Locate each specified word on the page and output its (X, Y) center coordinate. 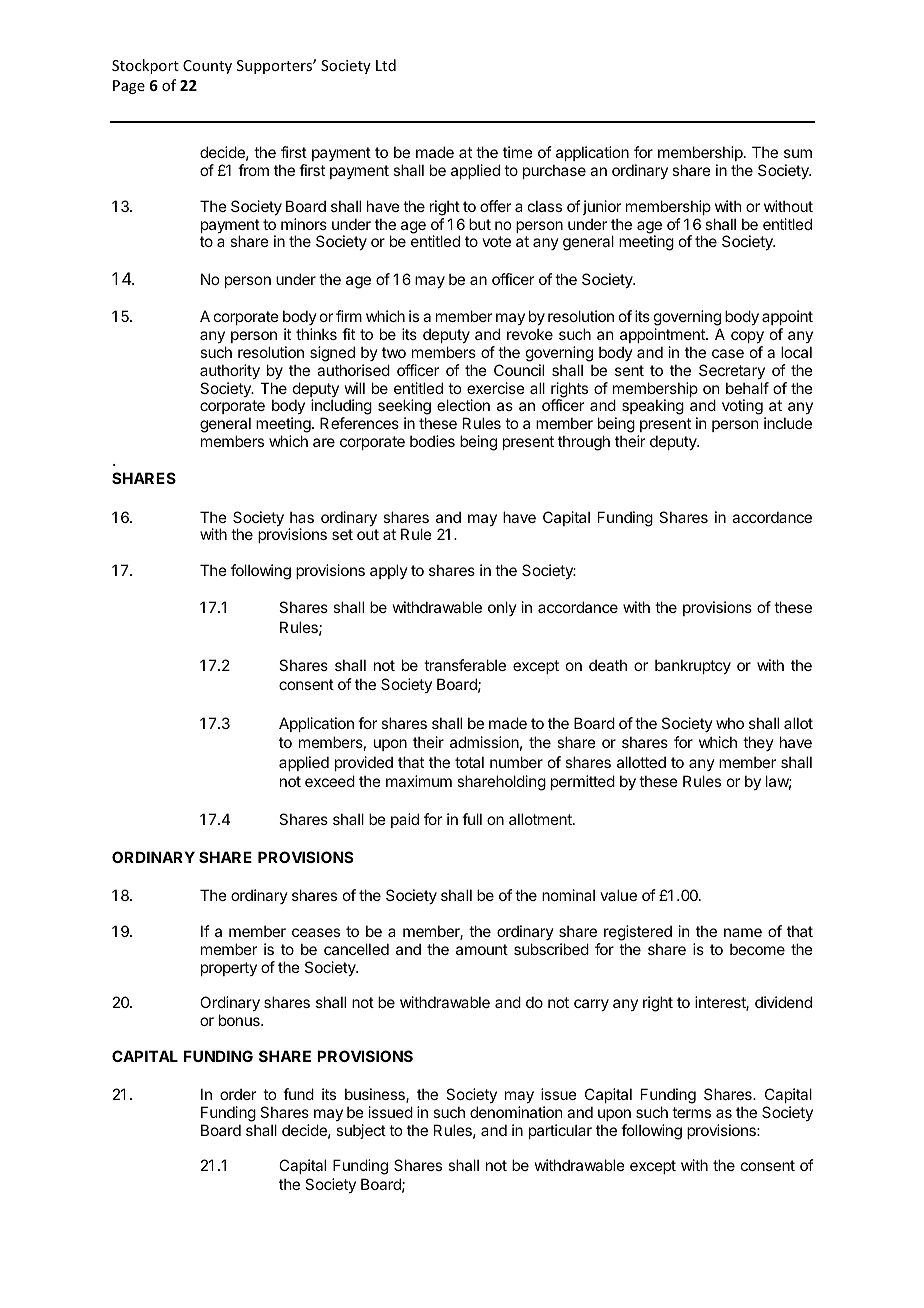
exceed (330, 781)
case (728, 353)
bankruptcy (693, 666)
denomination (516, 1112)
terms (691, 1112)
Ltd (386, 65)
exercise (496, 388)
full (472, 819)
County (207, 67)
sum (798, 153)
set (342, 534)
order (238, 1094)
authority (230, 371)
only (502, 608)
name (743, 932)
